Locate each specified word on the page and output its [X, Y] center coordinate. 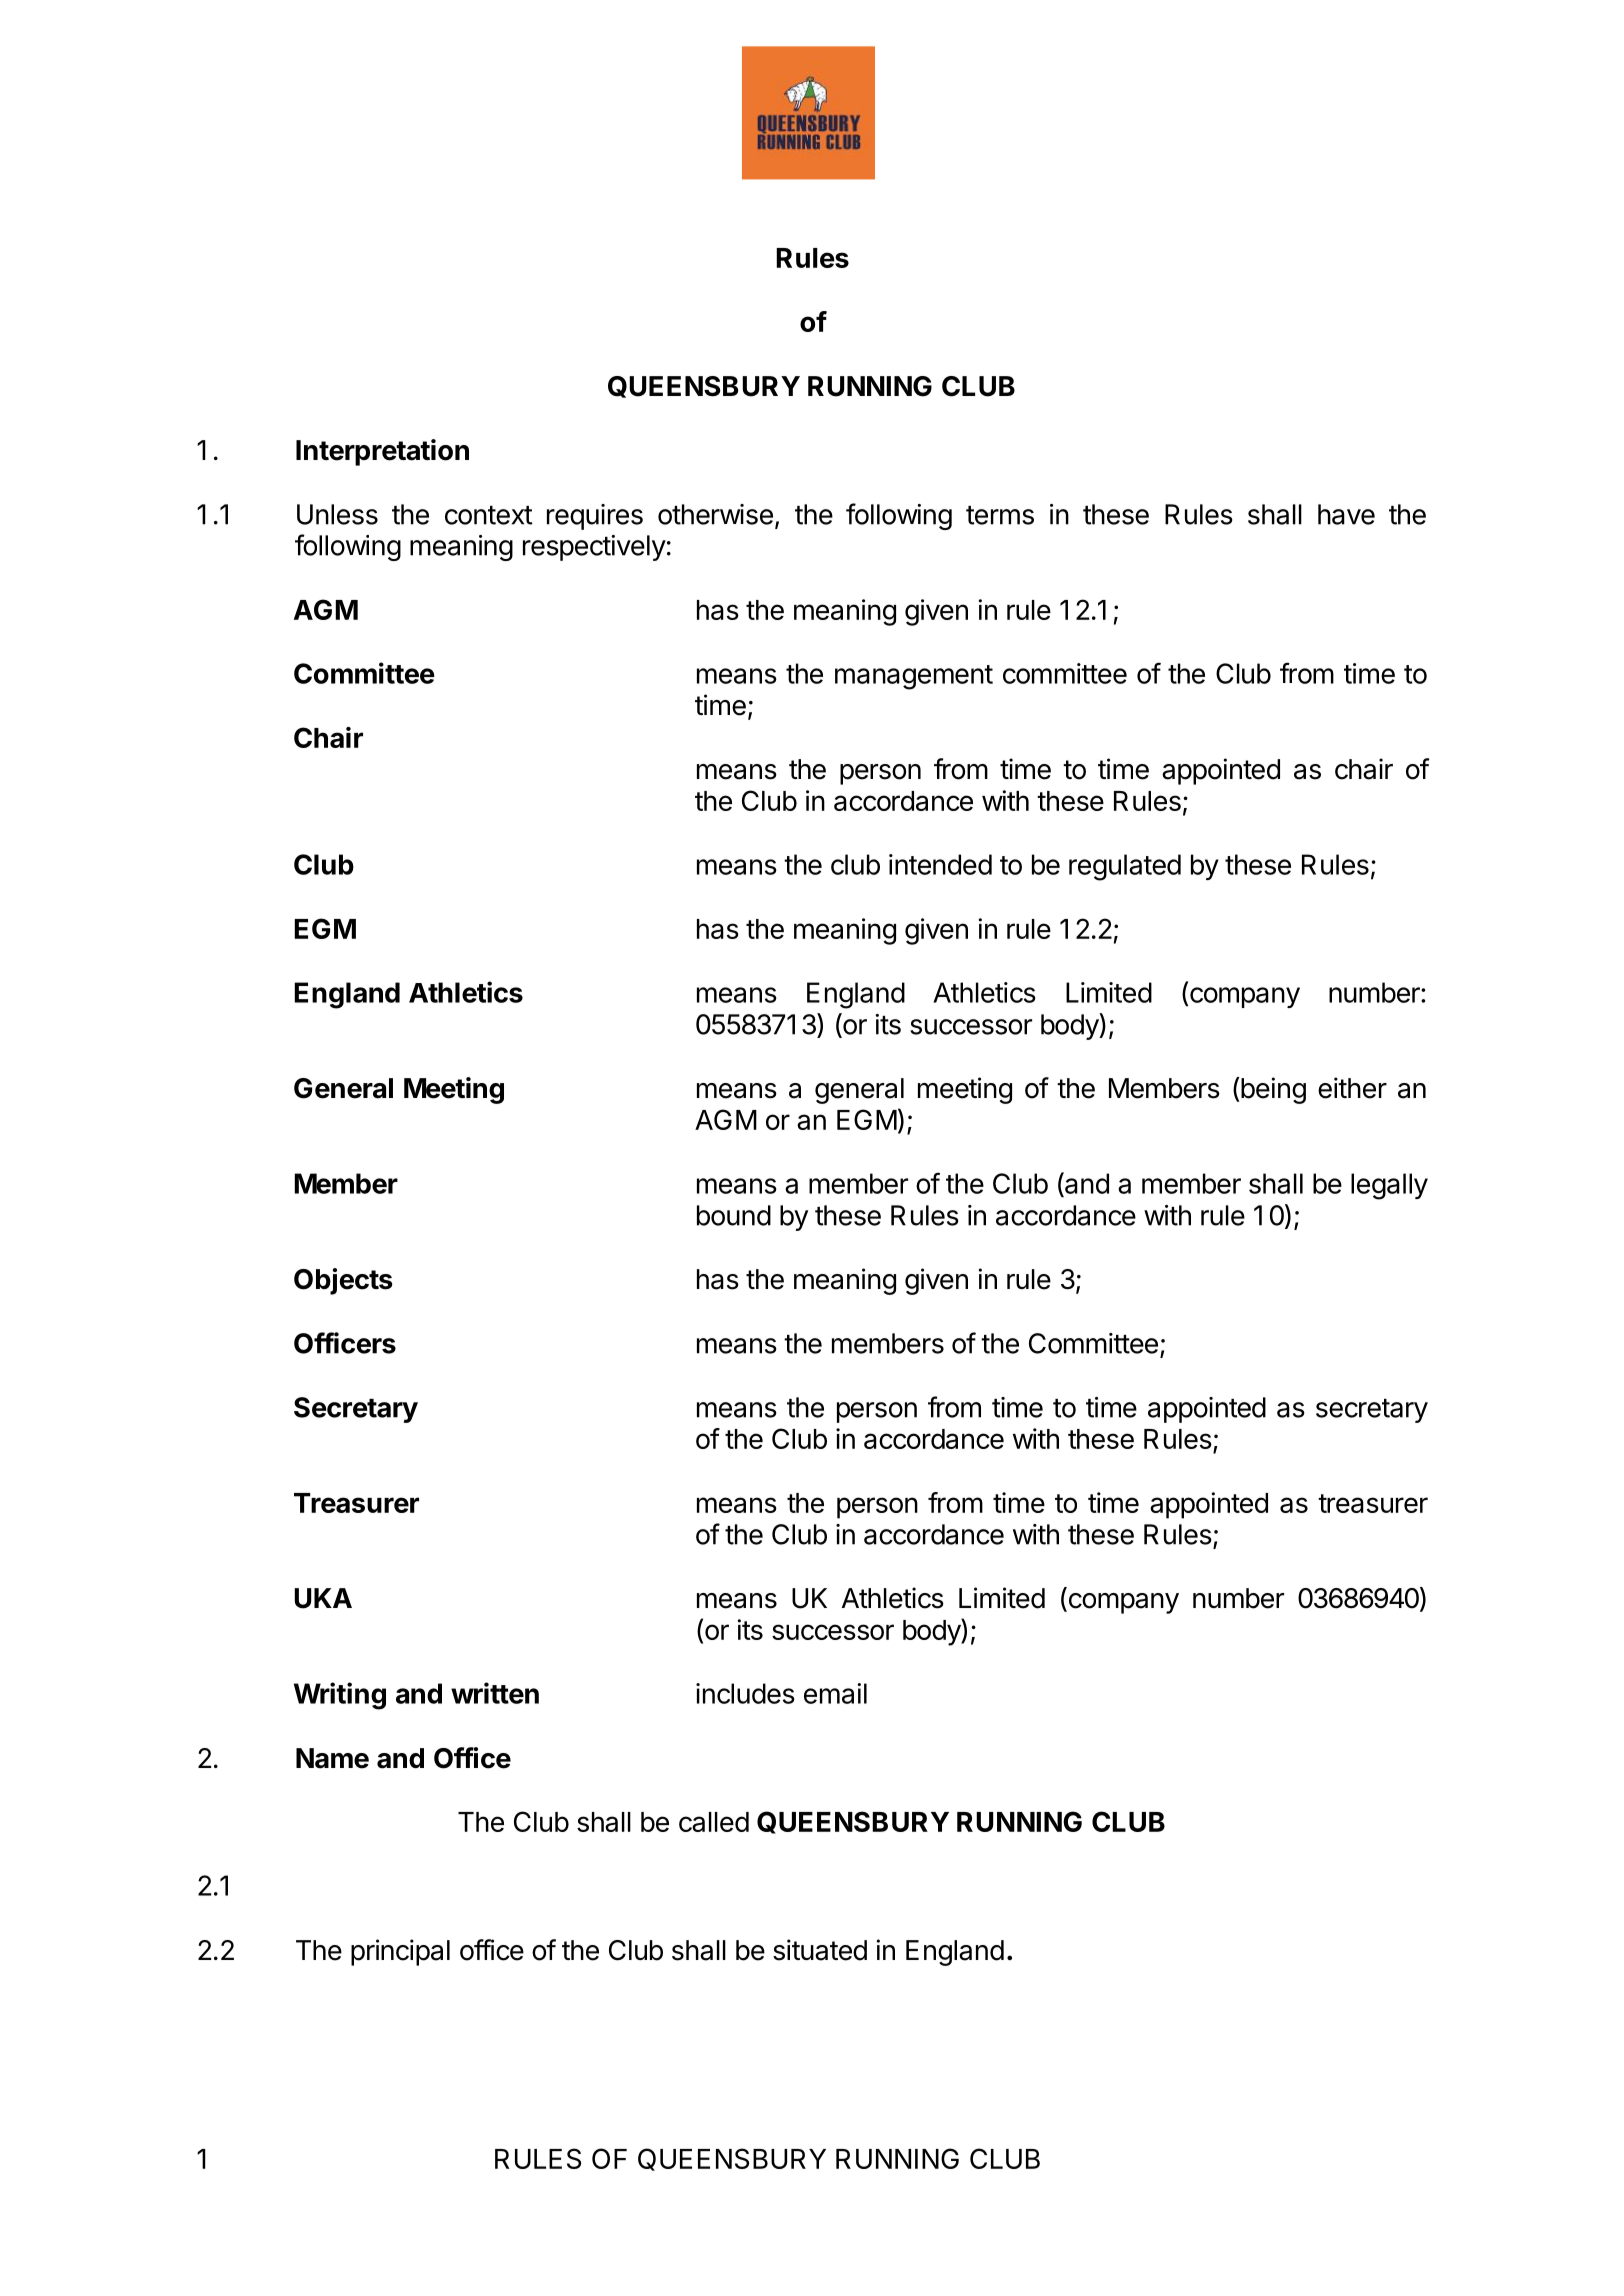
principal [400, 1952]
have [1346, 514]
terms [1000, 515]
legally [1389, 1186]
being [1273, 1090]
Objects [343, 1281]
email [835, 1693]
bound [734, 1215]
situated [820, 1950]
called [714, 1822]
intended [940, 864]
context [489, 515]
